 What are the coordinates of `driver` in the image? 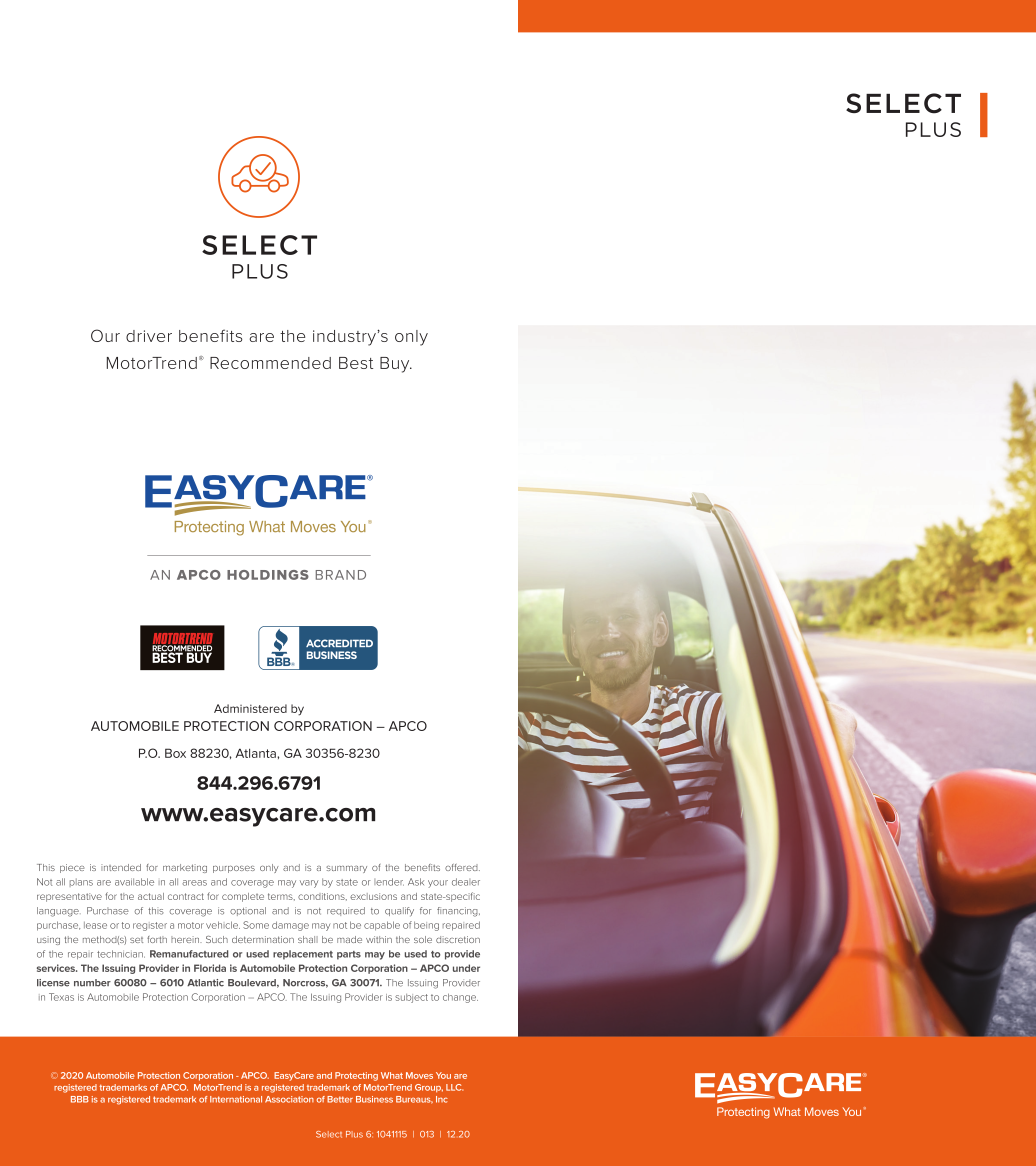 It's located at (149, 336).
